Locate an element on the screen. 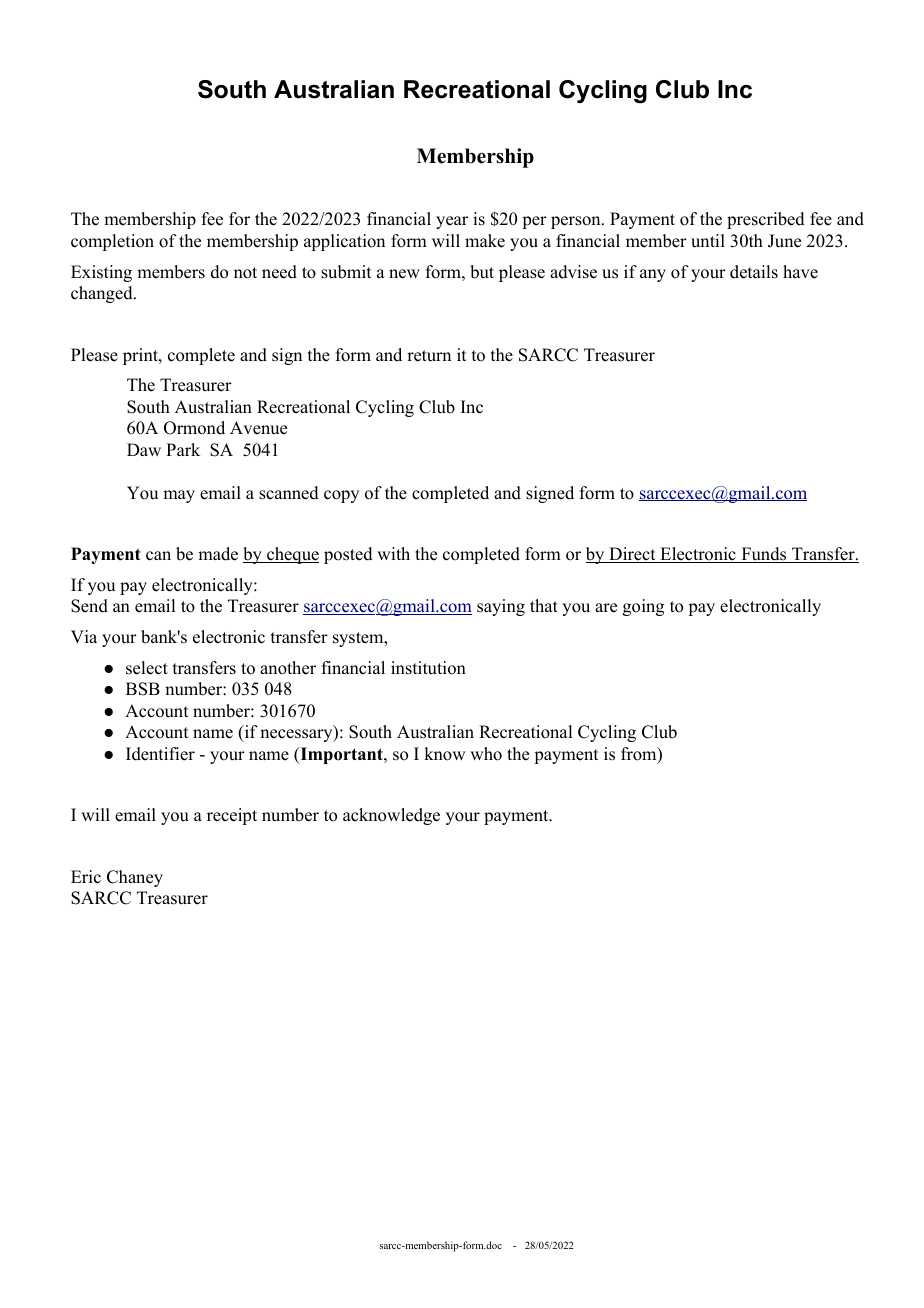 The width and height of the screenshot is (924, 1308). Funds is located at coordinates (764, 555).
